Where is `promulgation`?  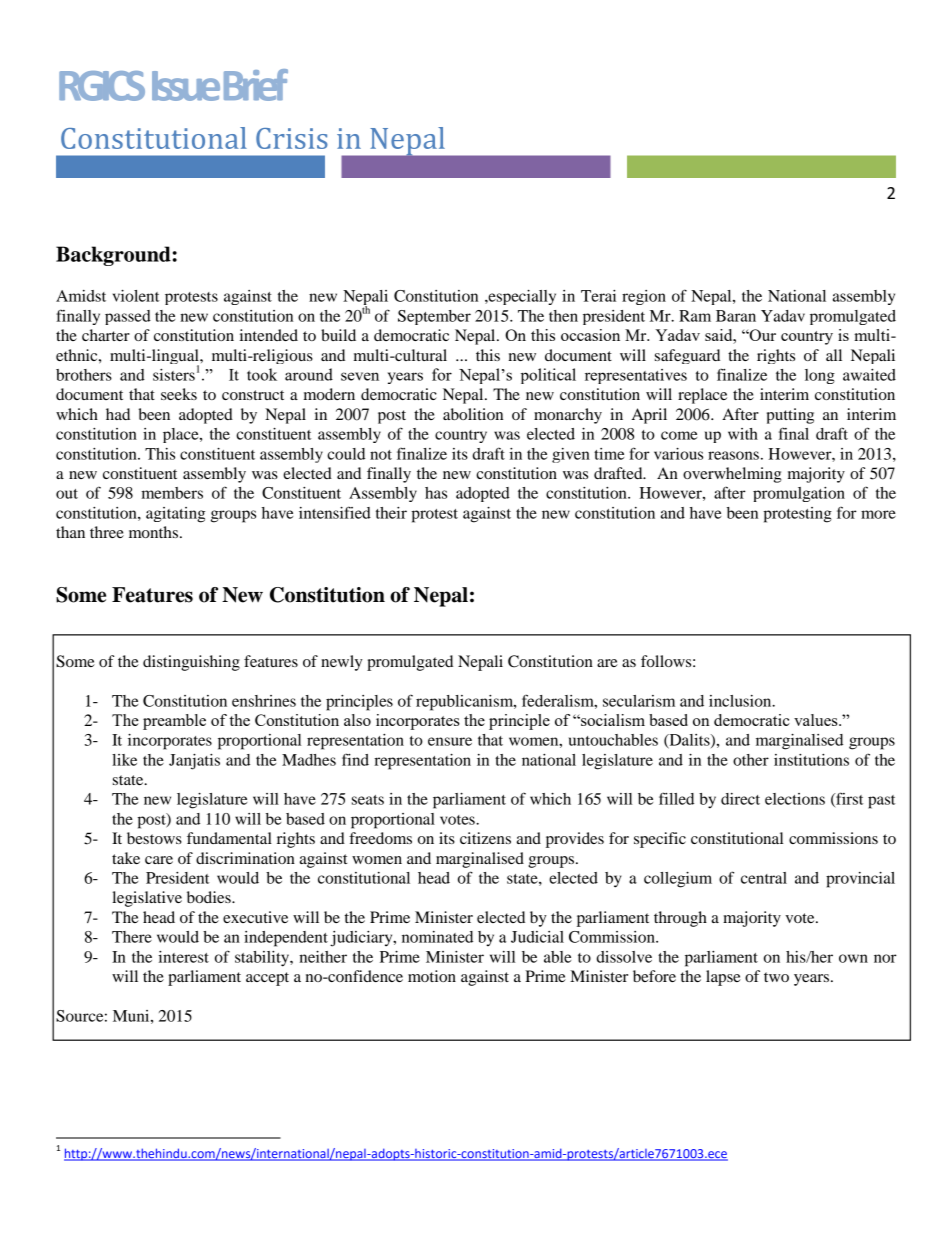 promulgation is located at coordinates (799, 494).
